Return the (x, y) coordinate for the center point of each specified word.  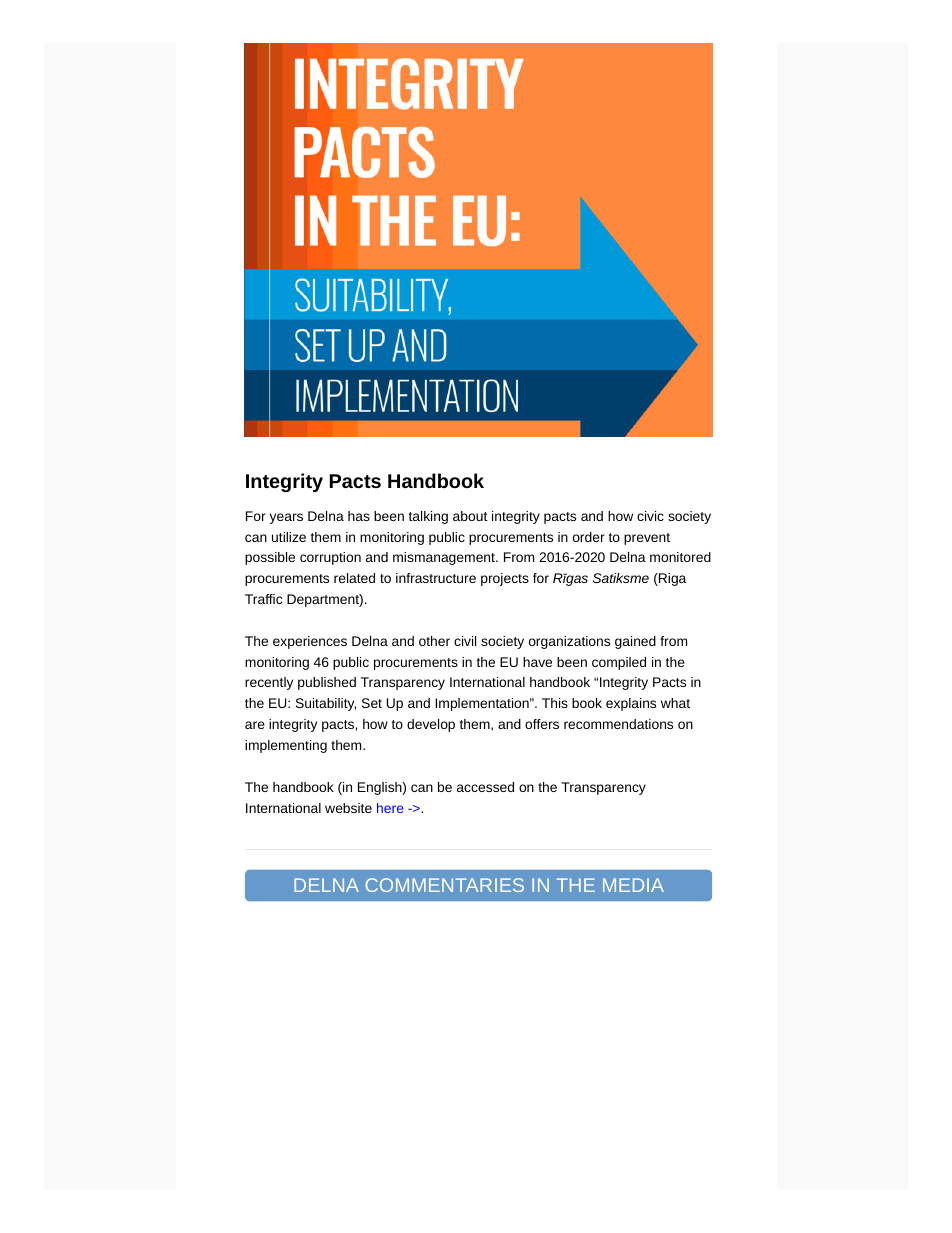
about (470, 516)
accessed (485, 787)
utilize (289, 537)
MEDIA (633, 885)
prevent (647, 539)
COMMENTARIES (445, 885)
